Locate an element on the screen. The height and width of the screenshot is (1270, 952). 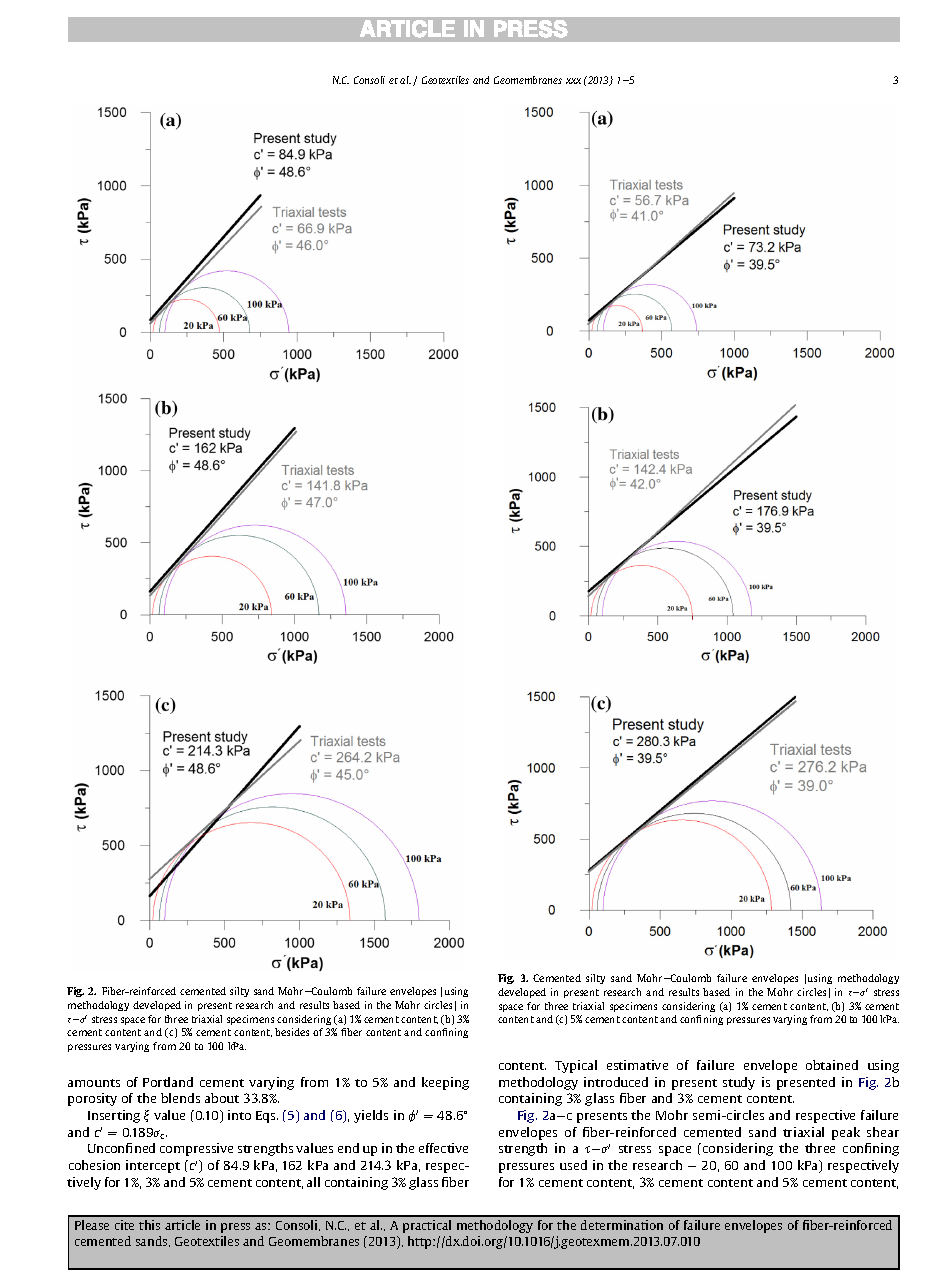
besides is located at coordinates (292, 1032).
